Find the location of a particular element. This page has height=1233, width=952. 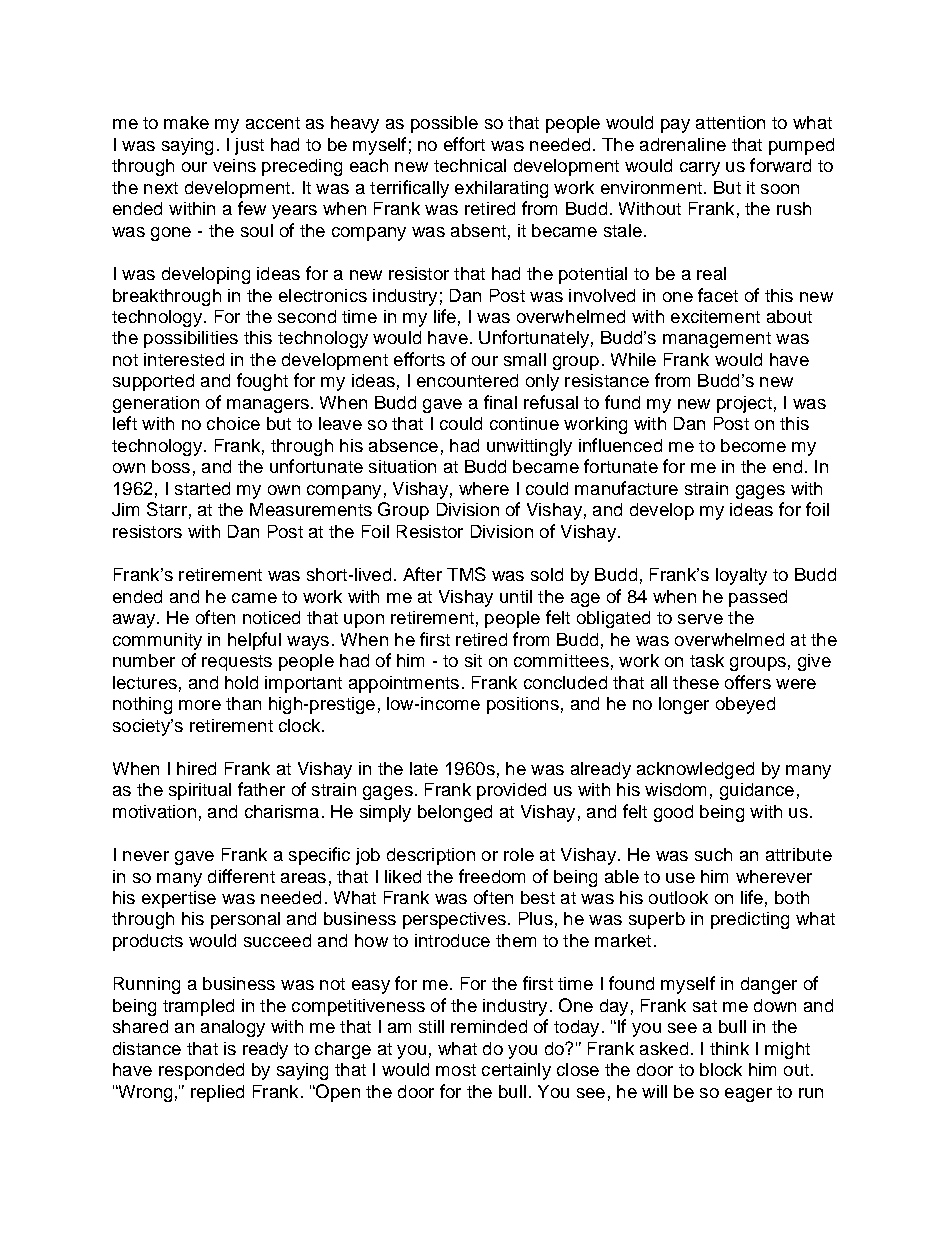

noticed is located at coordinates (271, 617).
